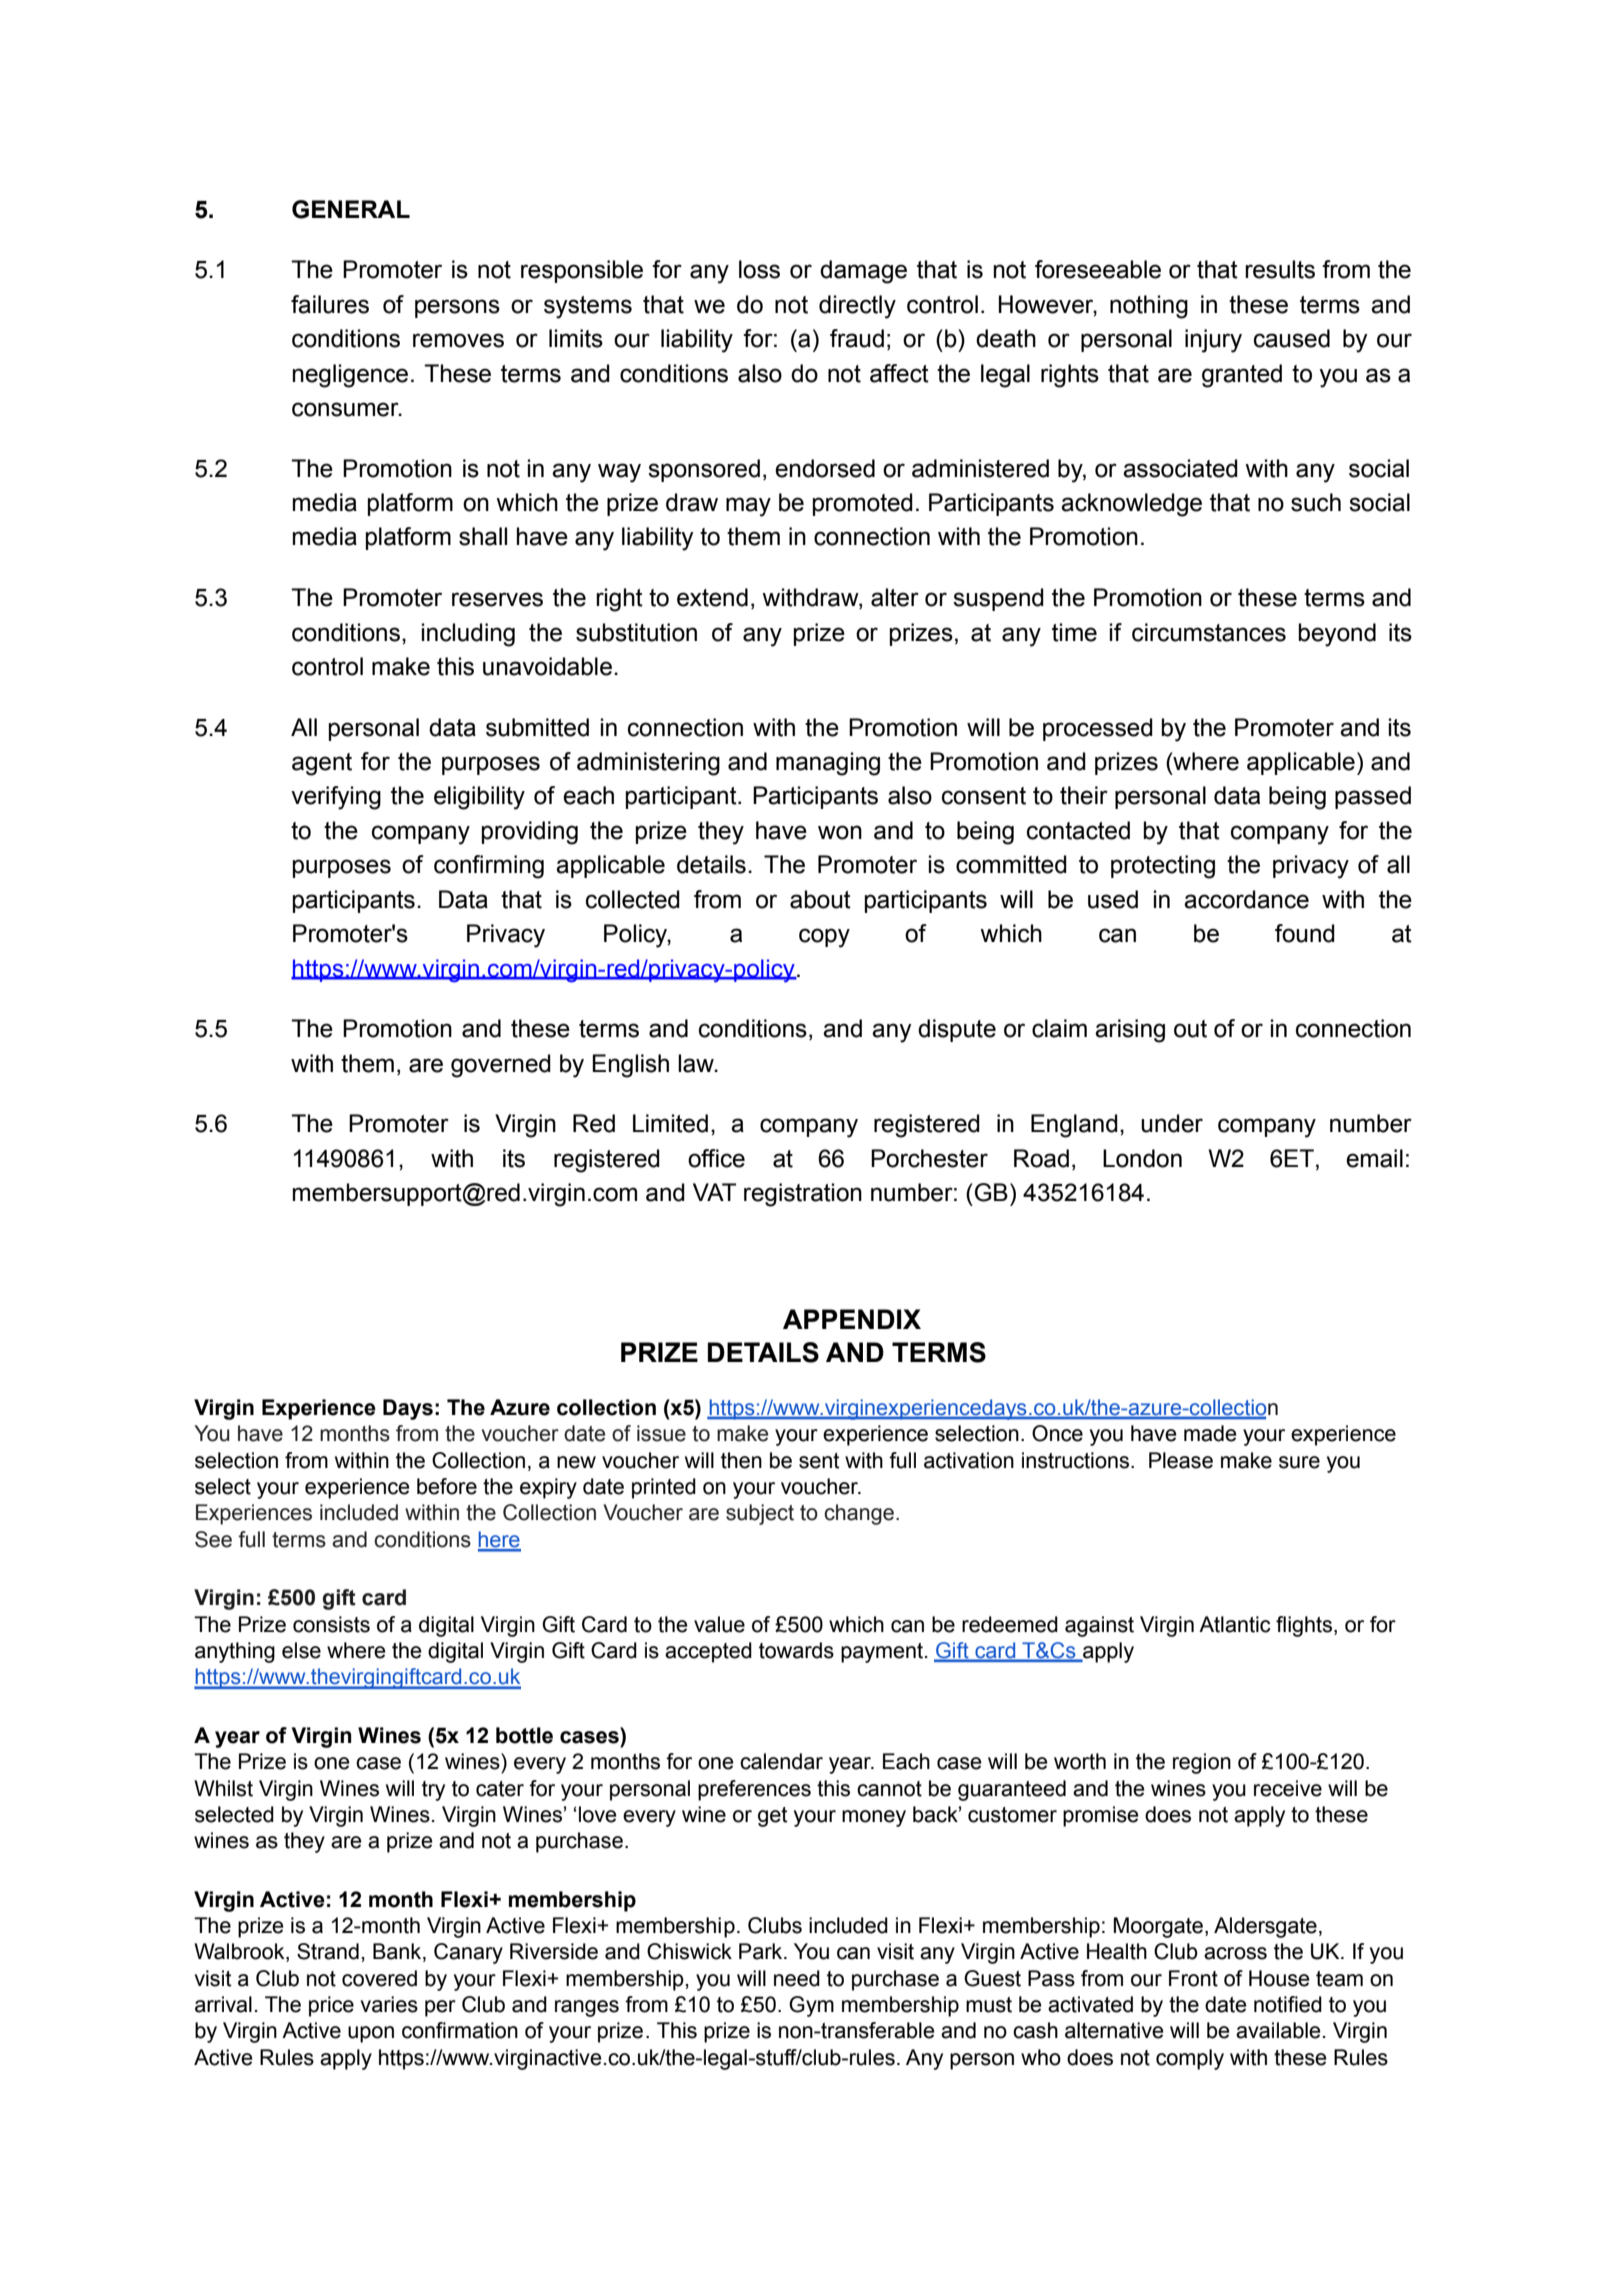 This page has height=2272, width=1609. What do you see at coordinates (501, 1066) in the page?
I see `governed` at bounding box center [501, 1066].
